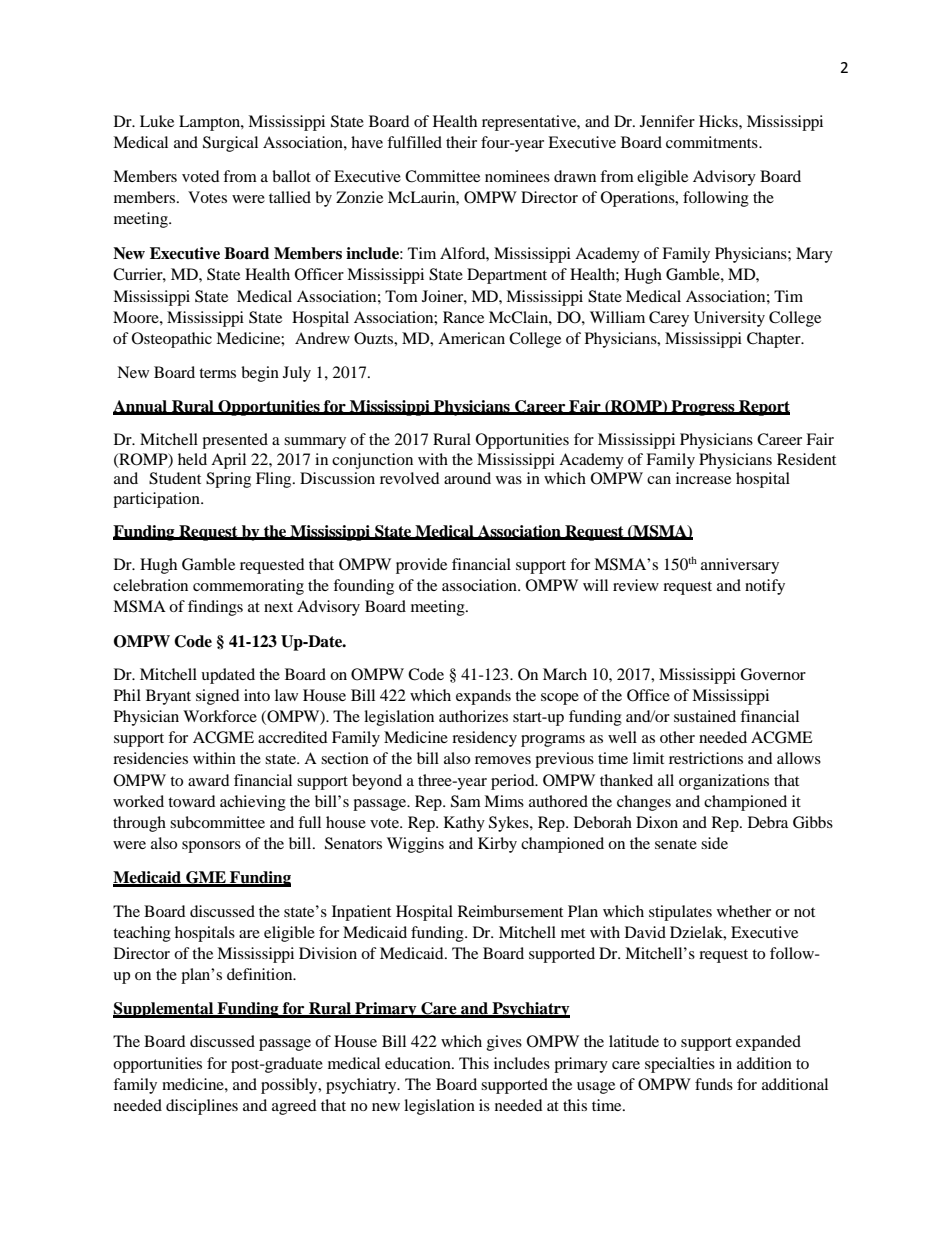 The height and width of the screenshot is (1233, 952). Describe the element at coordinates (461, 142) in the screenshot. I see `their` at that location.
